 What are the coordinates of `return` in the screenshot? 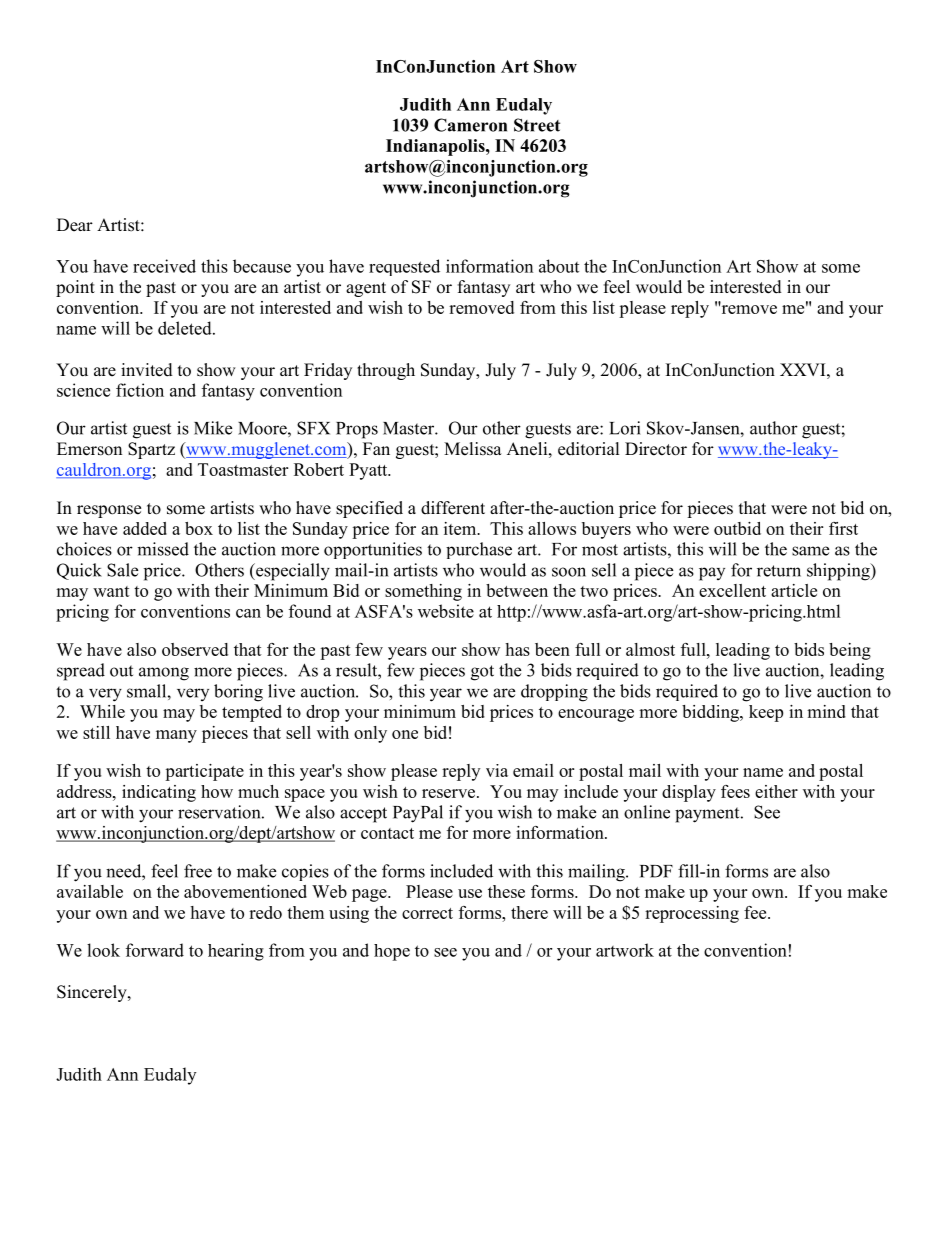 It's located at (779, 571).
